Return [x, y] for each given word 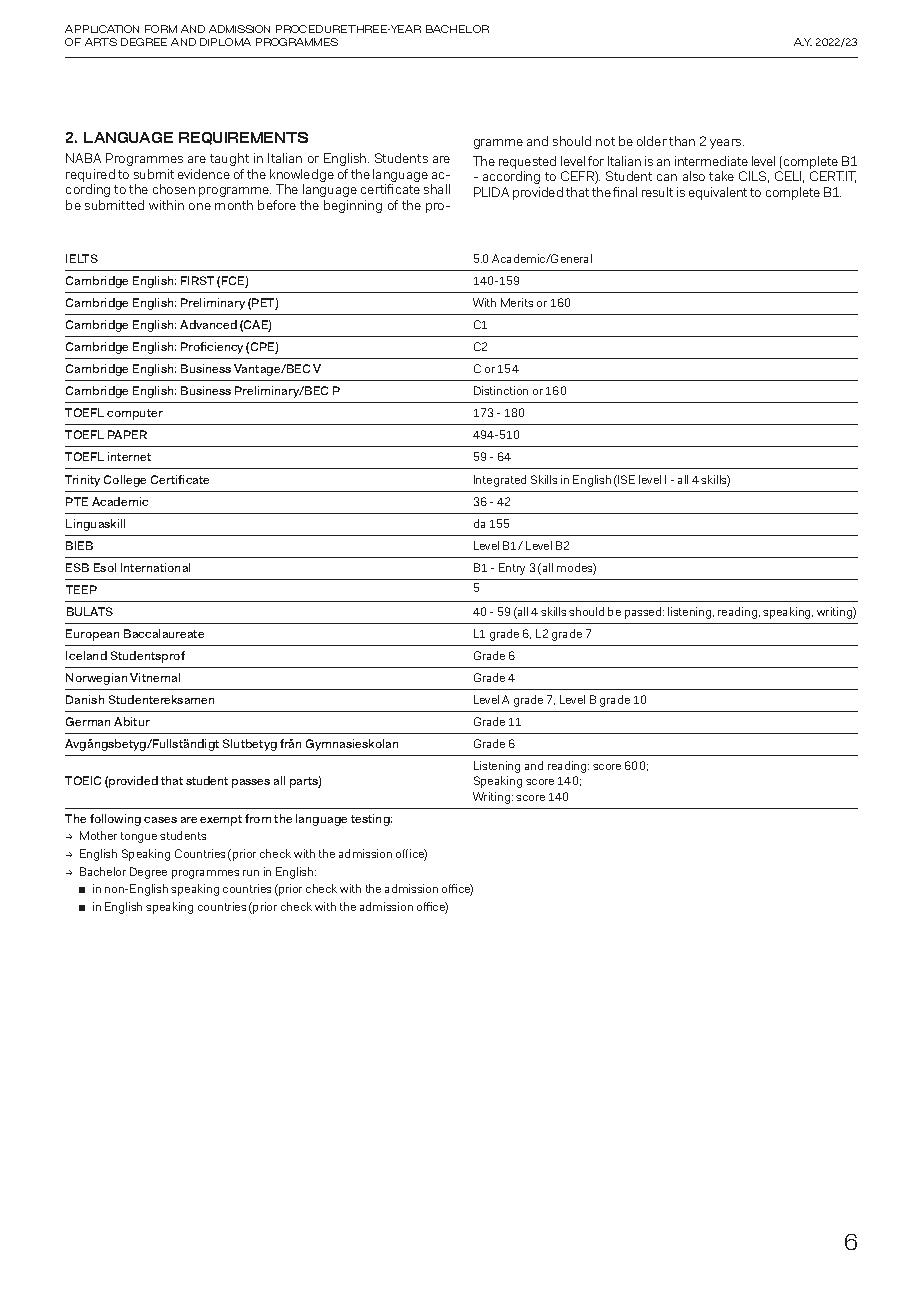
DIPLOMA [225, 42]
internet [129, 456]
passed [644, 613]
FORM [161, 29]
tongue [139, 837]
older [652, 141]
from [258, 818]
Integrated [500, 481]
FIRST [197, 280]
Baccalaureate [164, 633]
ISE [626, 479]
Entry [512, 569]
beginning [353, 206]
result [657, 192]
